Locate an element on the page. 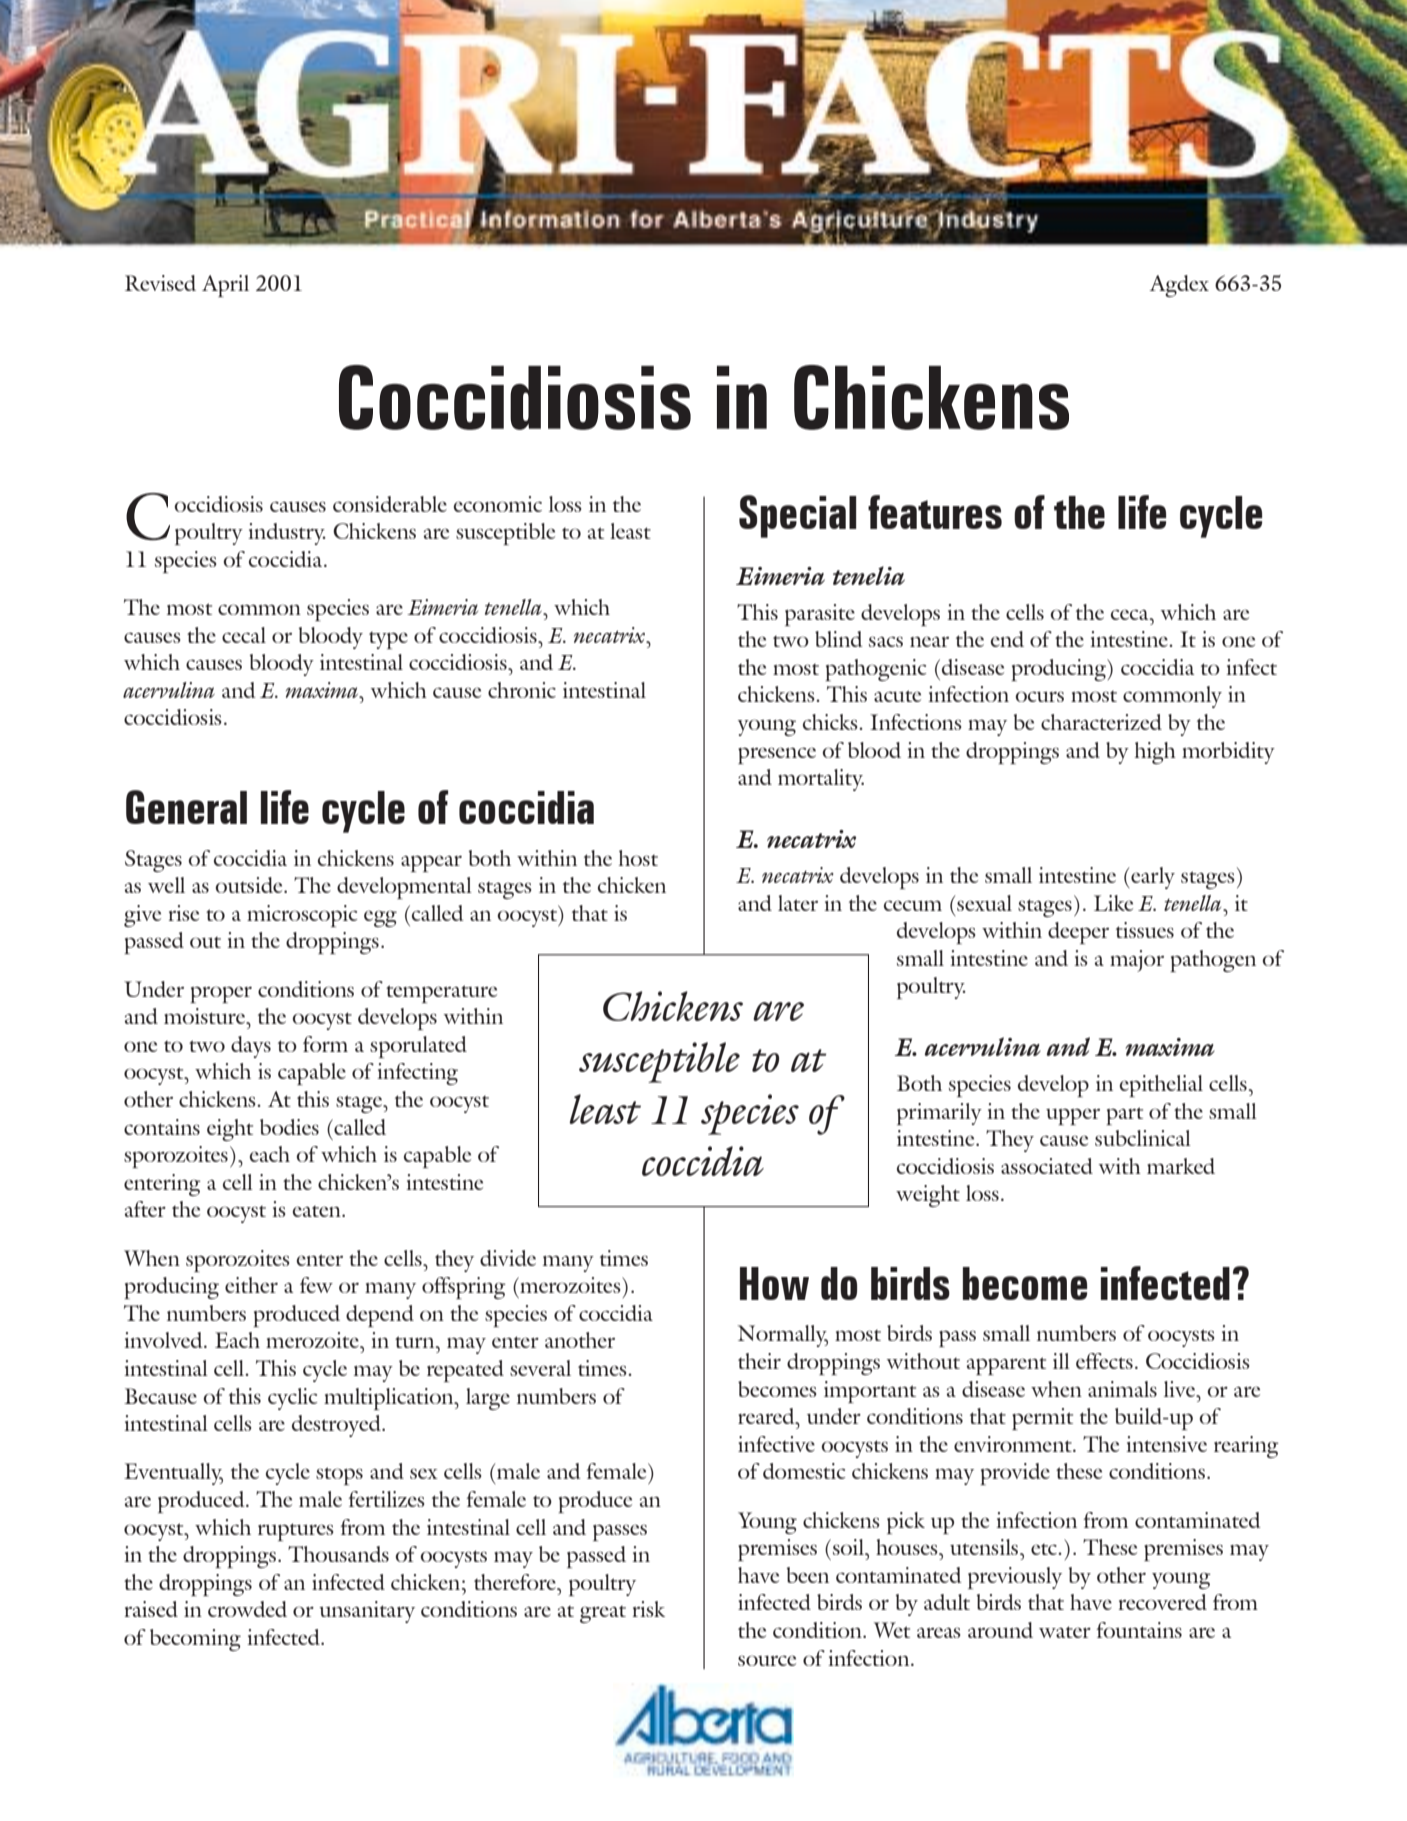 The width and height of the document is (1407, 1821). Special is located at coordinates (797, 516).
